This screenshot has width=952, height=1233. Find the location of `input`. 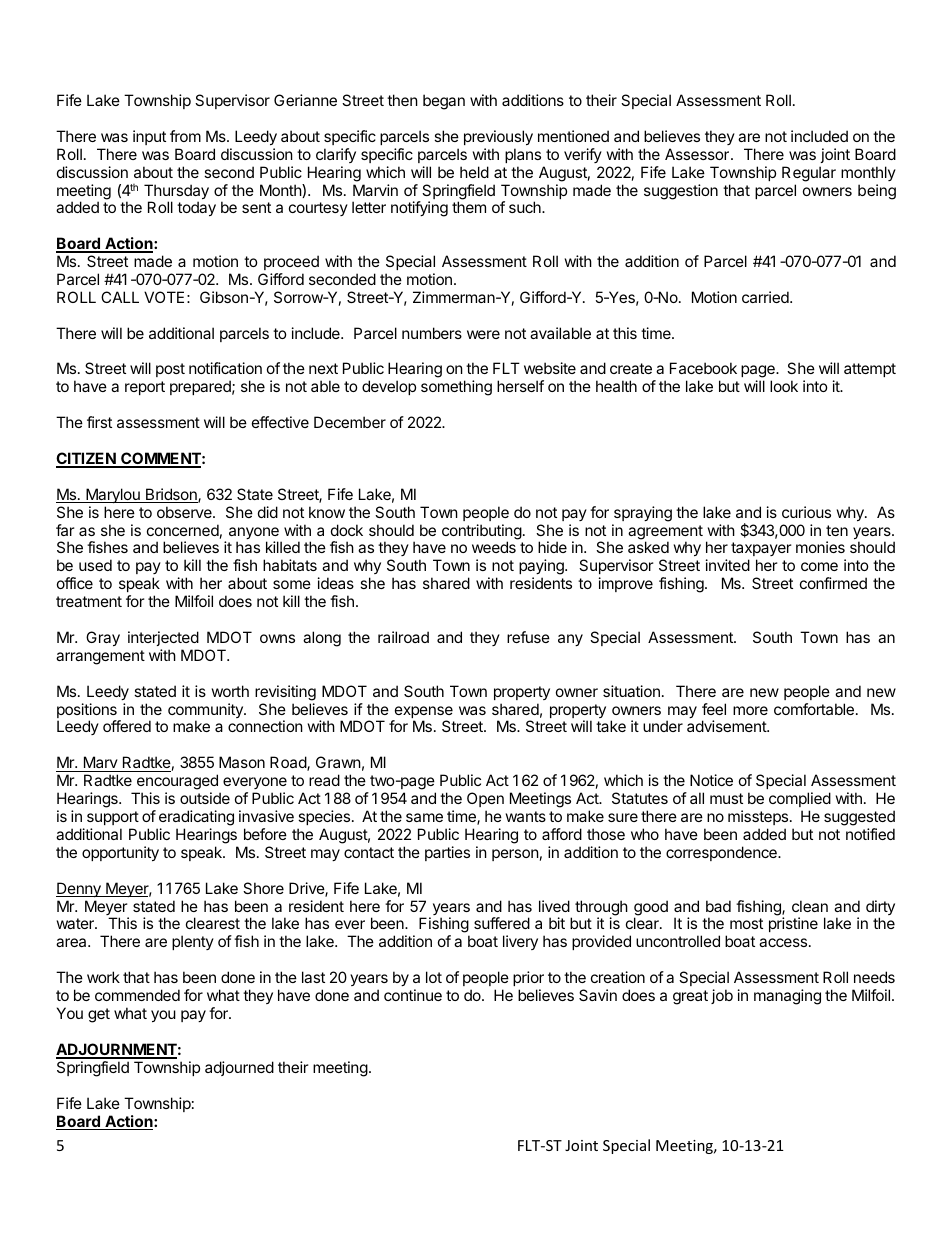

input is located at coordinates (149, 137).
